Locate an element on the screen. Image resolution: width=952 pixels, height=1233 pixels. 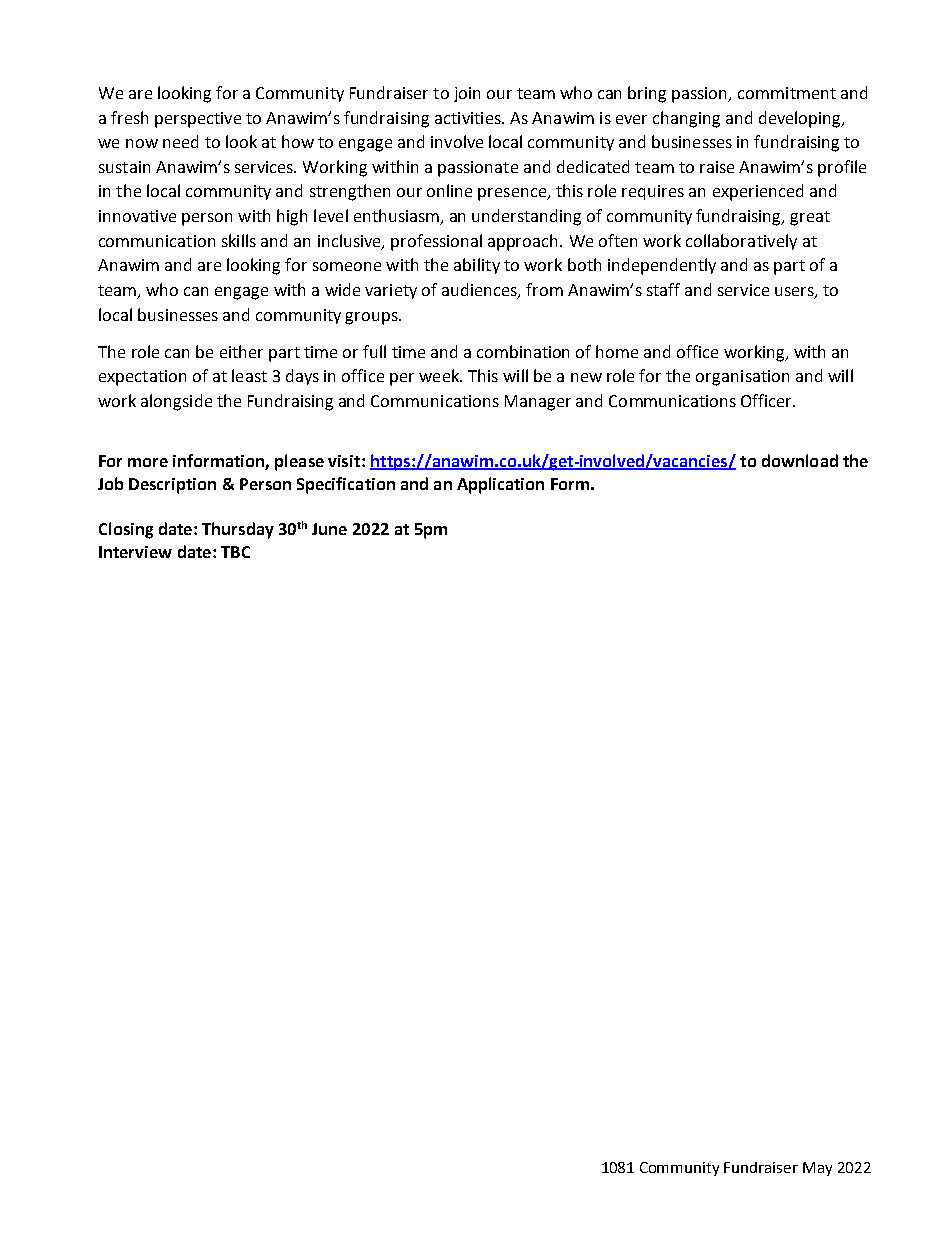
May is located at coordinates (817, 1169).
